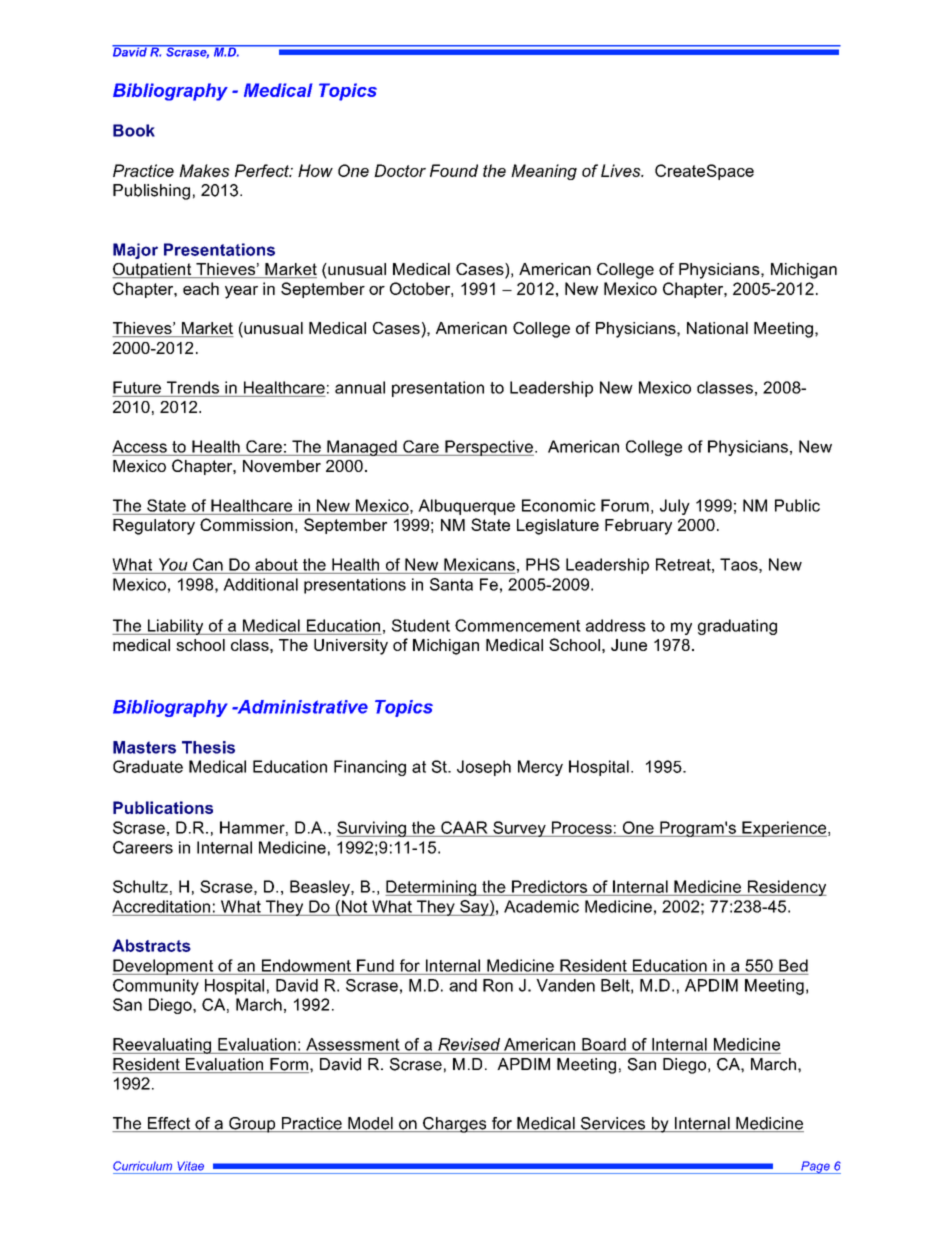 This image has height=1233, width=952. What do you see at coordinates (252, 1125) in the image?
I see `Group` at bounding box center [252, 1125].
